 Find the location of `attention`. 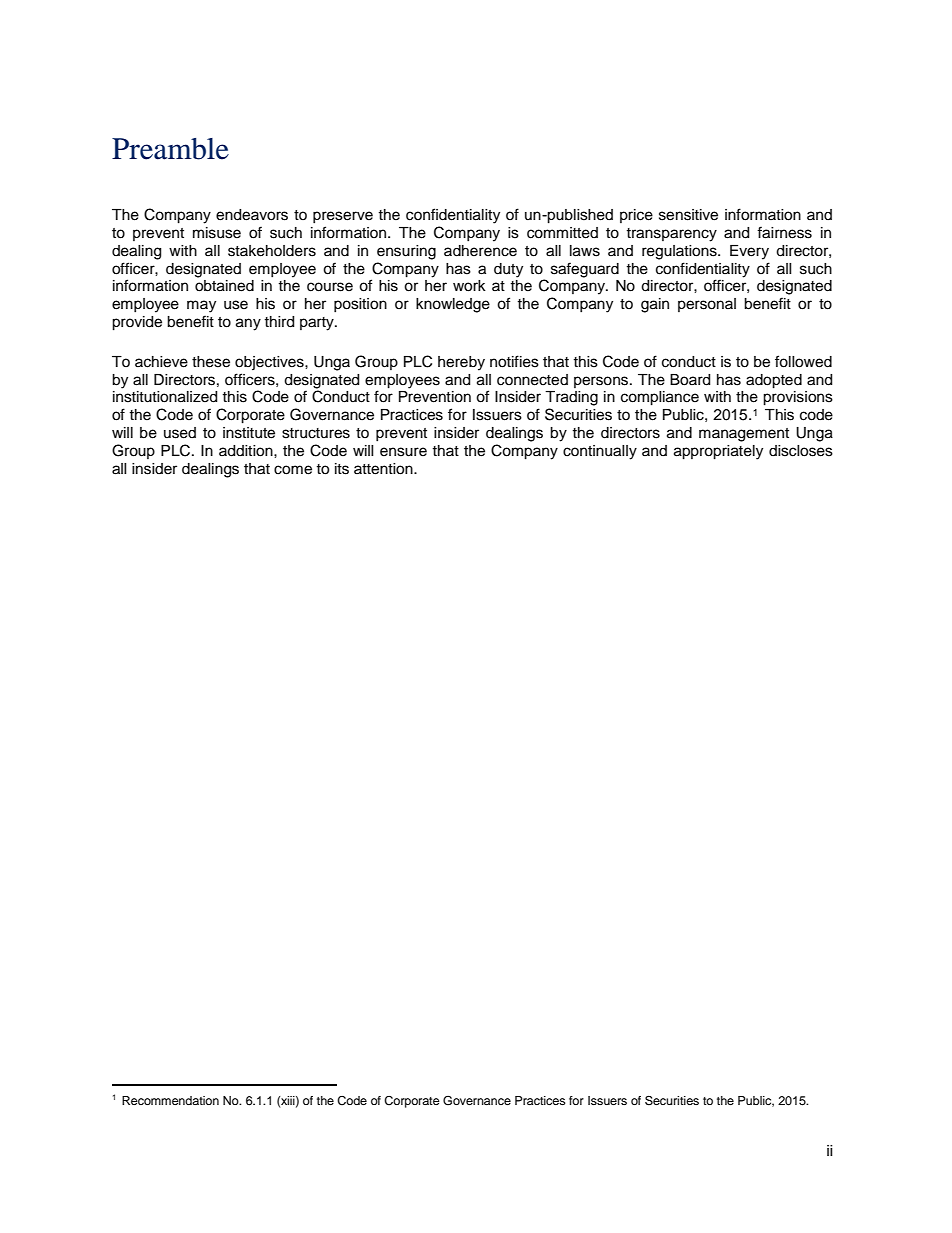

attention is located at coordinates (384, 469).
